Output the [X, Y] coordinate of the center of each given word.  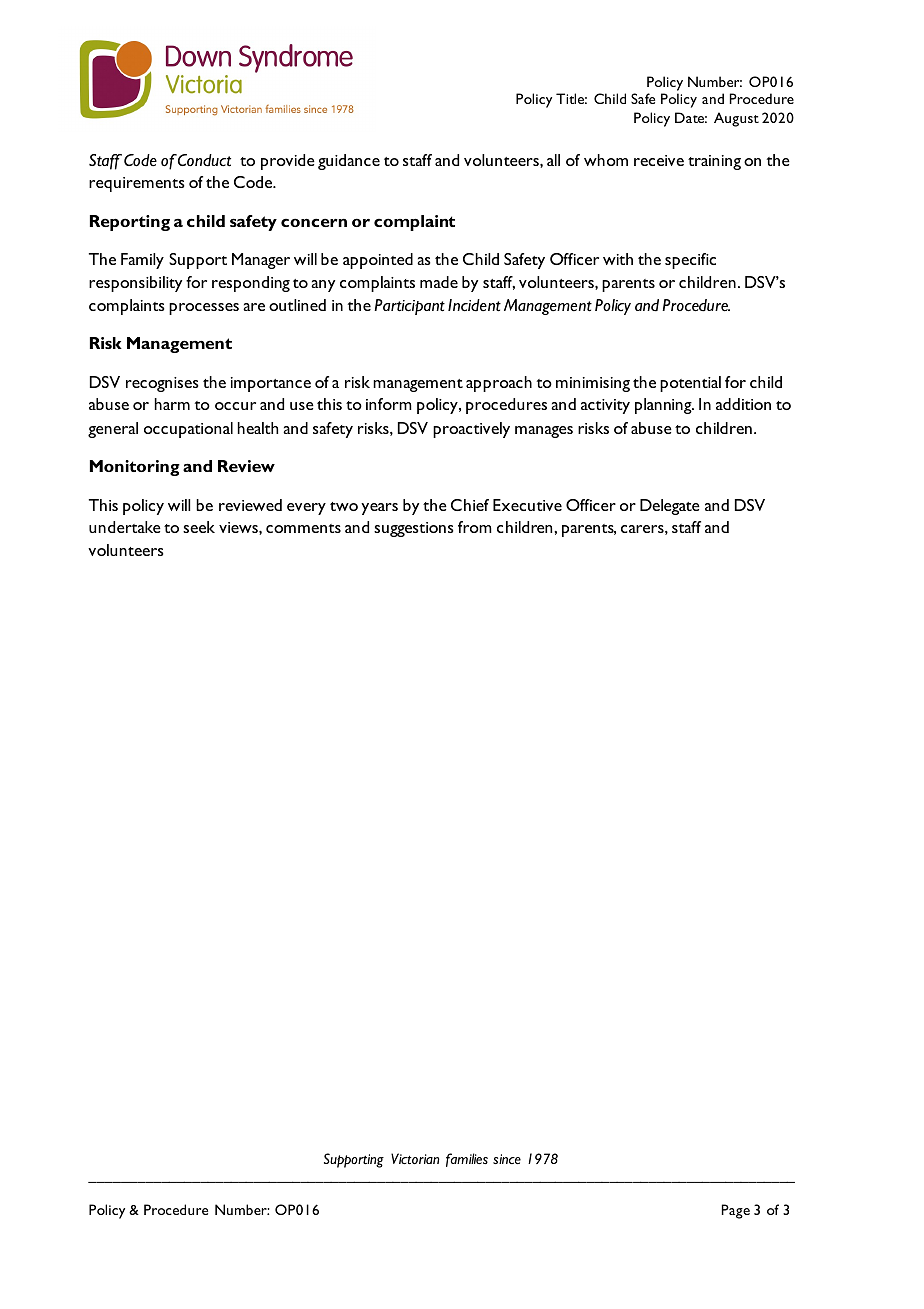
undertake [125, 527]
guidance [349, 162]
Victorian [415, 1158]
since [507, 1159]
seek [199, 527]
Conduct [204, 160]
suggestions [414, 529]
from [475, 527]
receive [659, 160]
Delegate [670, 507]
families [467, 1160]
